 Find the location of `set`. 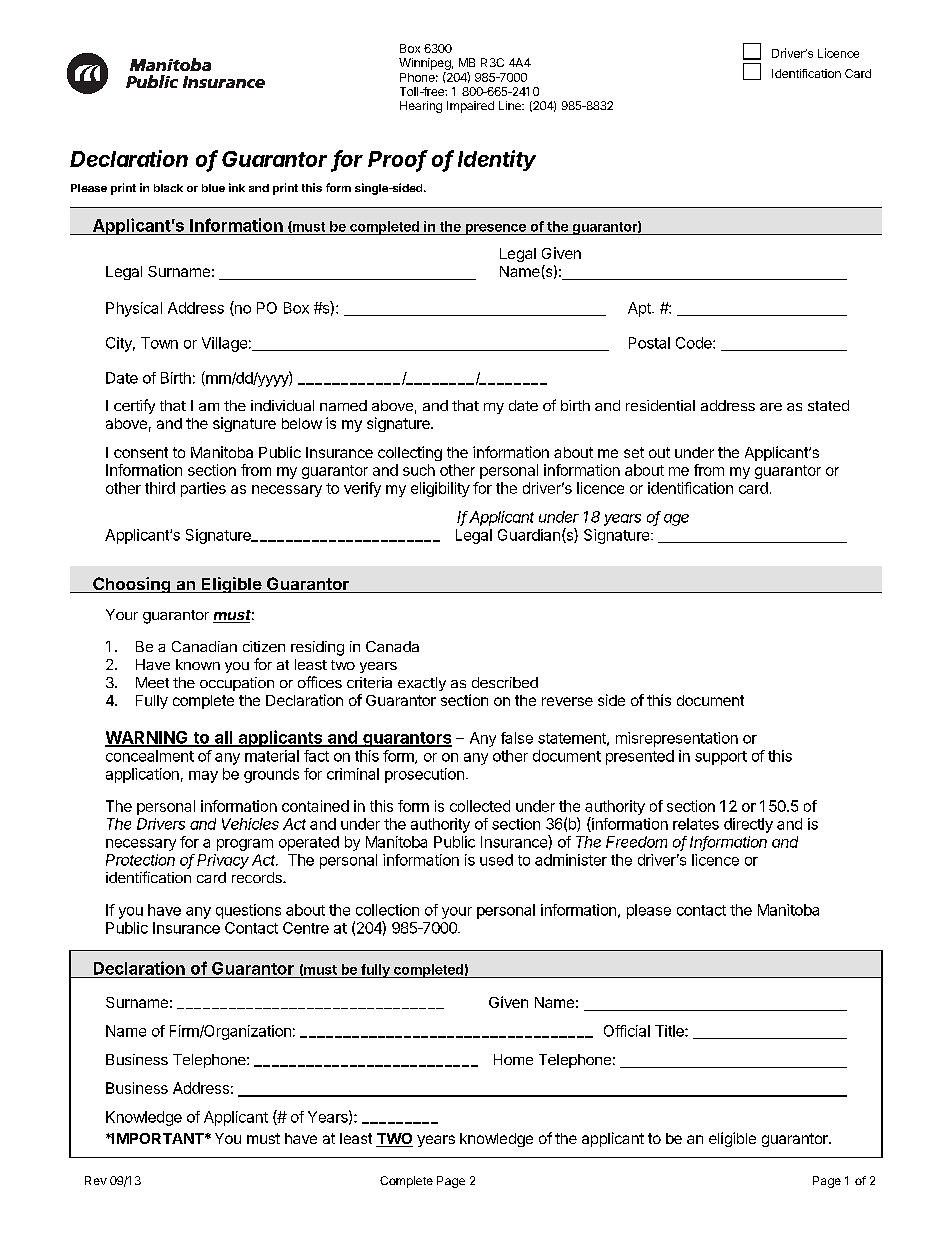

set is located at coordinates (634, 452).
